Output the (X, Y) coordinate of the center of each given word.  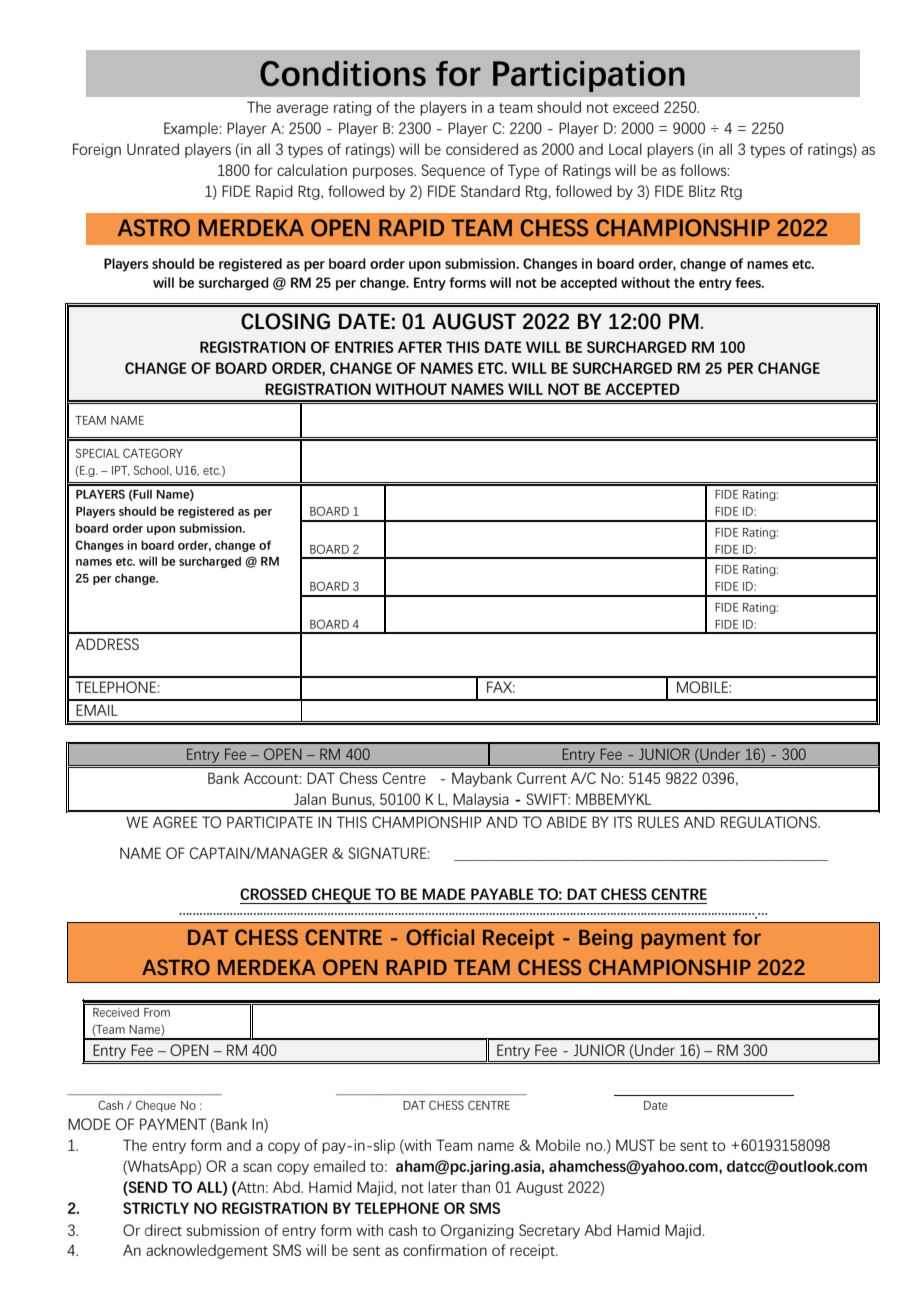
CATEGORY (153, 453)
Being (605, 939)
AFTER (420, 347)
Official (440, 937)
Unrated (153, 149)
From (157, 1012)
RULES (658, 822)
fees (749, 282)
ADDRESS (107, 644)
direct (163, 1230)
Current (542, 778)
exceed (636, 107)
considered (482, 149)
